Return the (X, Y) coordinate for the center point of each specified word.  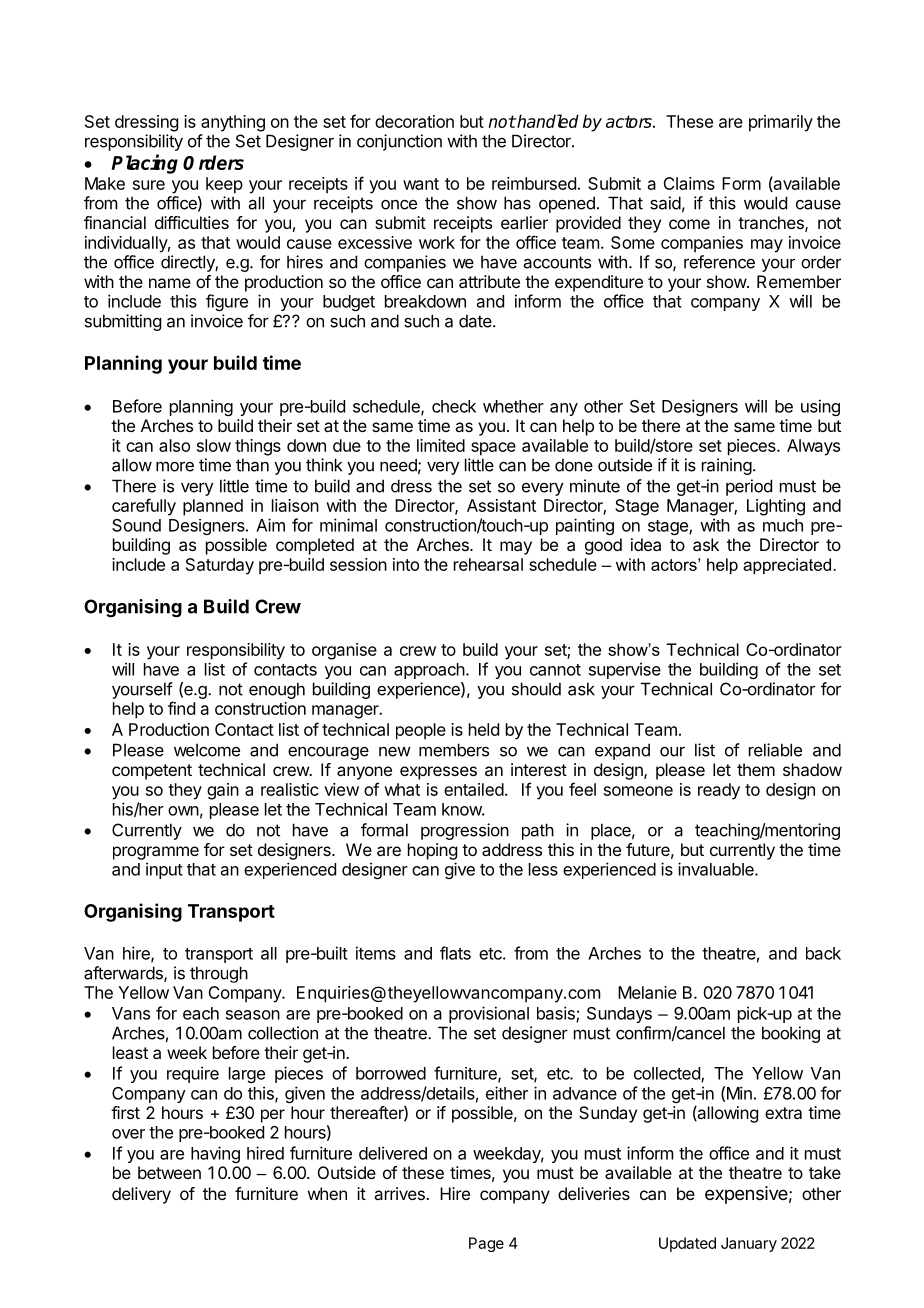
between (169, 1172)
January (749, 1244)
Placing (144, 164)
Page (486, 1244)
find (181, 708)
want (421, 184)
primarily (781, 123)
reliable (775, 750)
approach (429, 671)
